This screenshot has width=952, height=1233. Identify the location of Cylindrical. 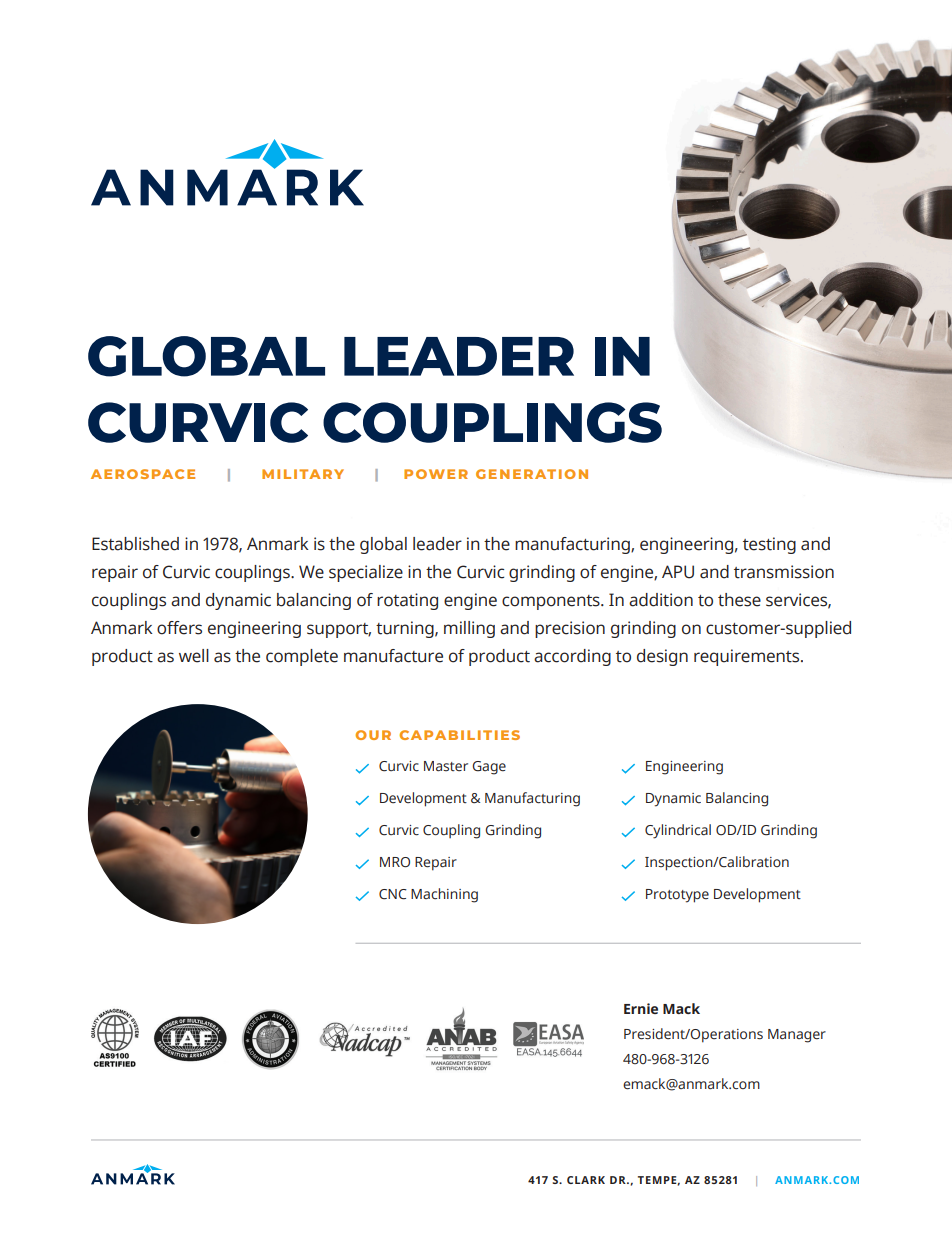
(678, 831).
